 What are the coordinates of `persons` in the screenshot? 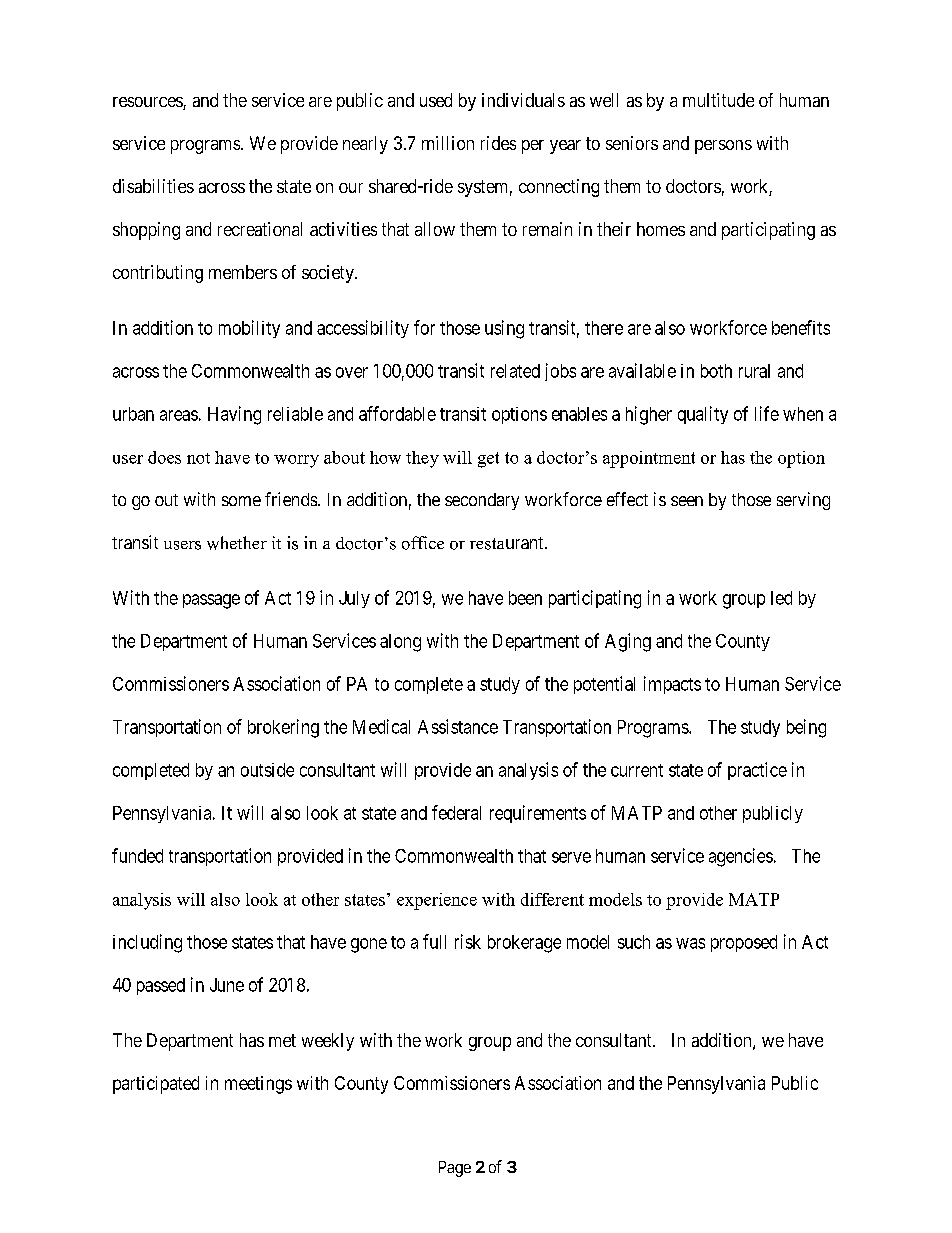 It's located at (723, 147).
